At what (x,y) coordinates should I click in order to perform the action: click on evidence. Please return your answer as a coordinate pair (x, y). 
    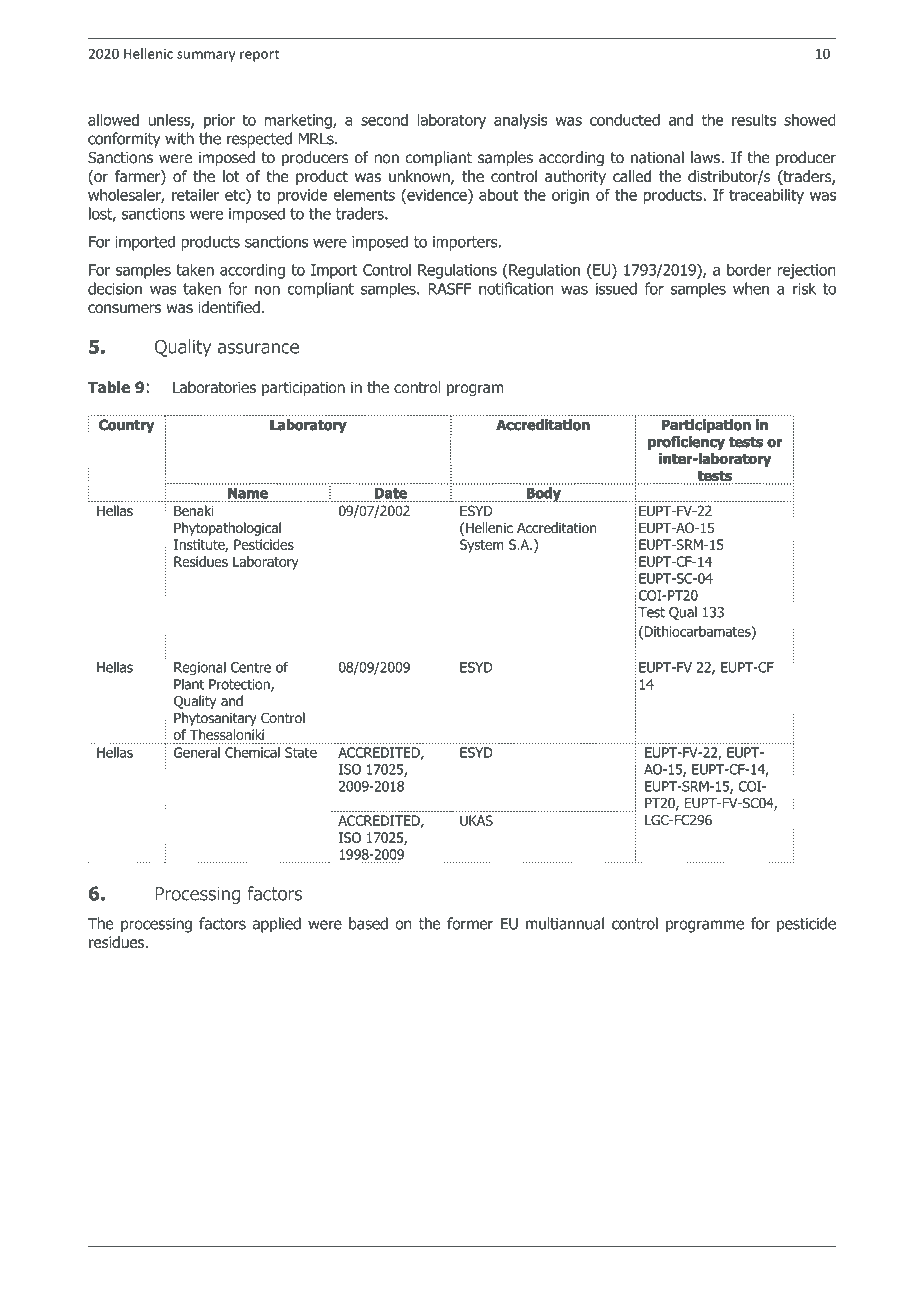
    Looking at the image, I should click on (437, 196).
